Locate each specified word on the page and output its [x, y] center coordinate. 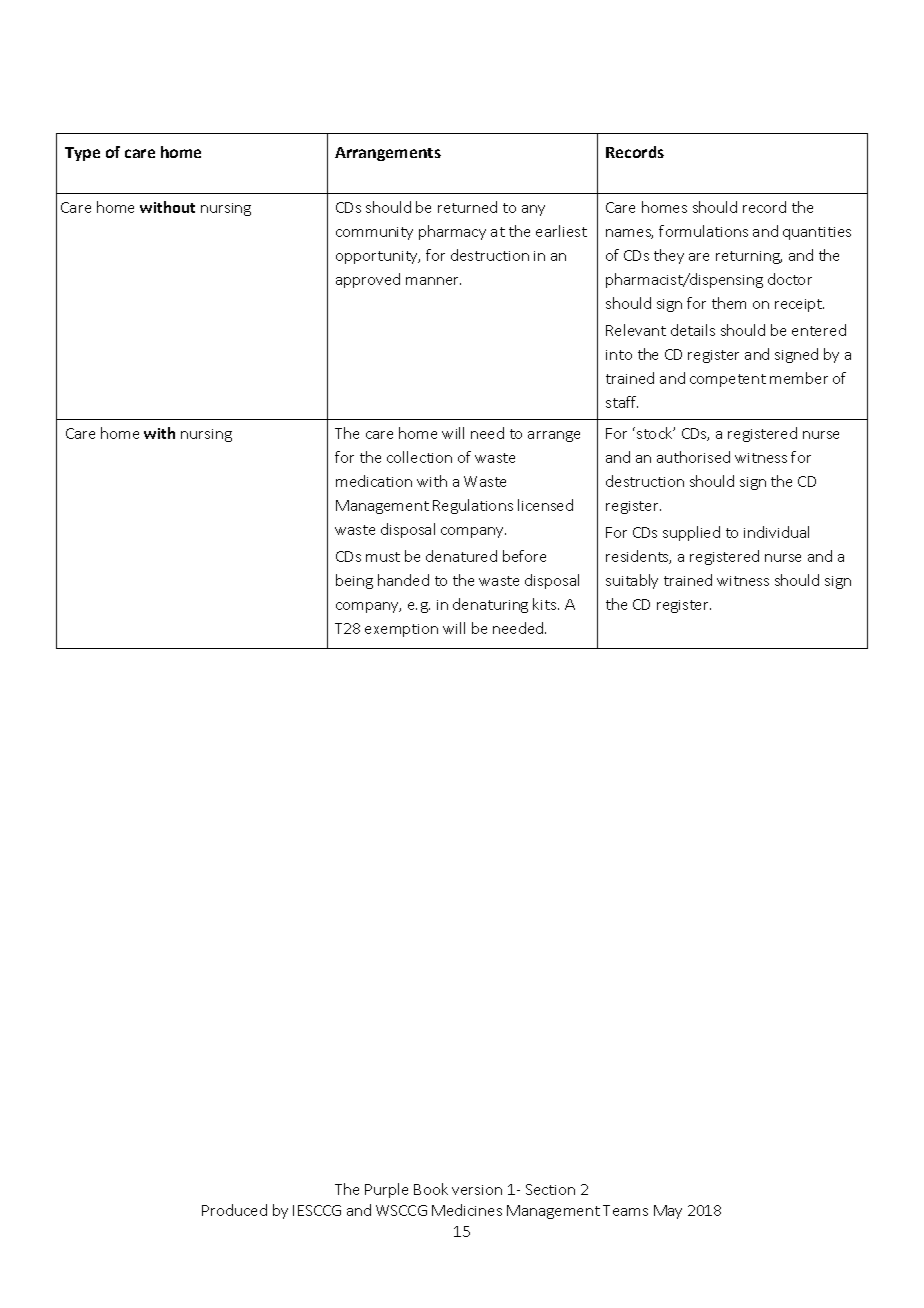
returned [467, 207]
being [354, 581]
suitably [632, 581]
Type [82, 154]
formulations [703, 231]
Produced [234, 1210]
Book [431, 1189]
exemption [401, 630]
